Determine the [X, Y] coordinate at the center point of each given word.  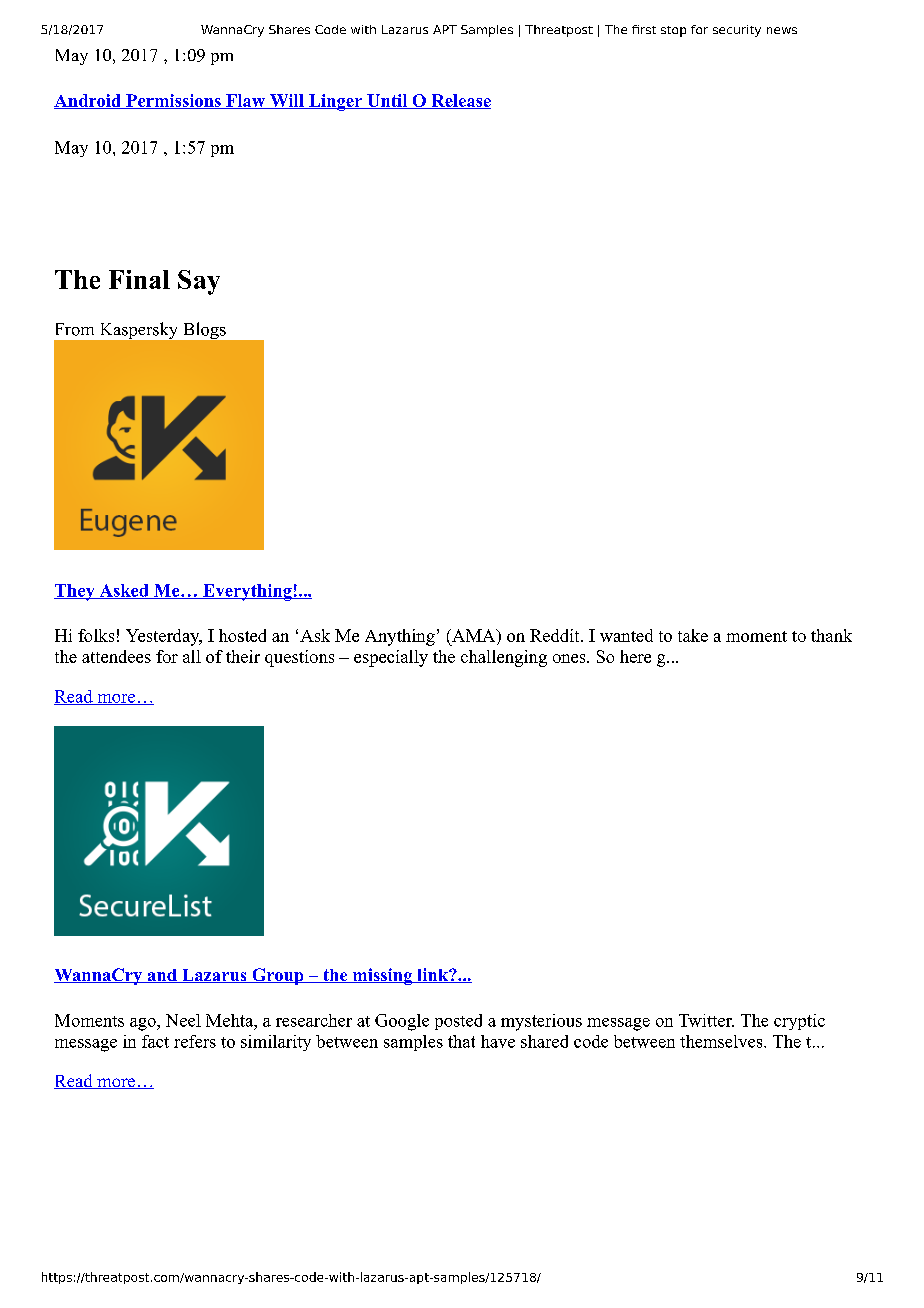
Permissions [173, 101]
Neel [183, 1020]
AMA [474, 635]
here [635, 656]
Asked [124, 591]
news [782, 30]
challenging [504, 658]
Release [460, 101]
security [737, 31]
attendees [116, 656]
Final [139, 279]
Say [199, 282]
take [693, 635]
